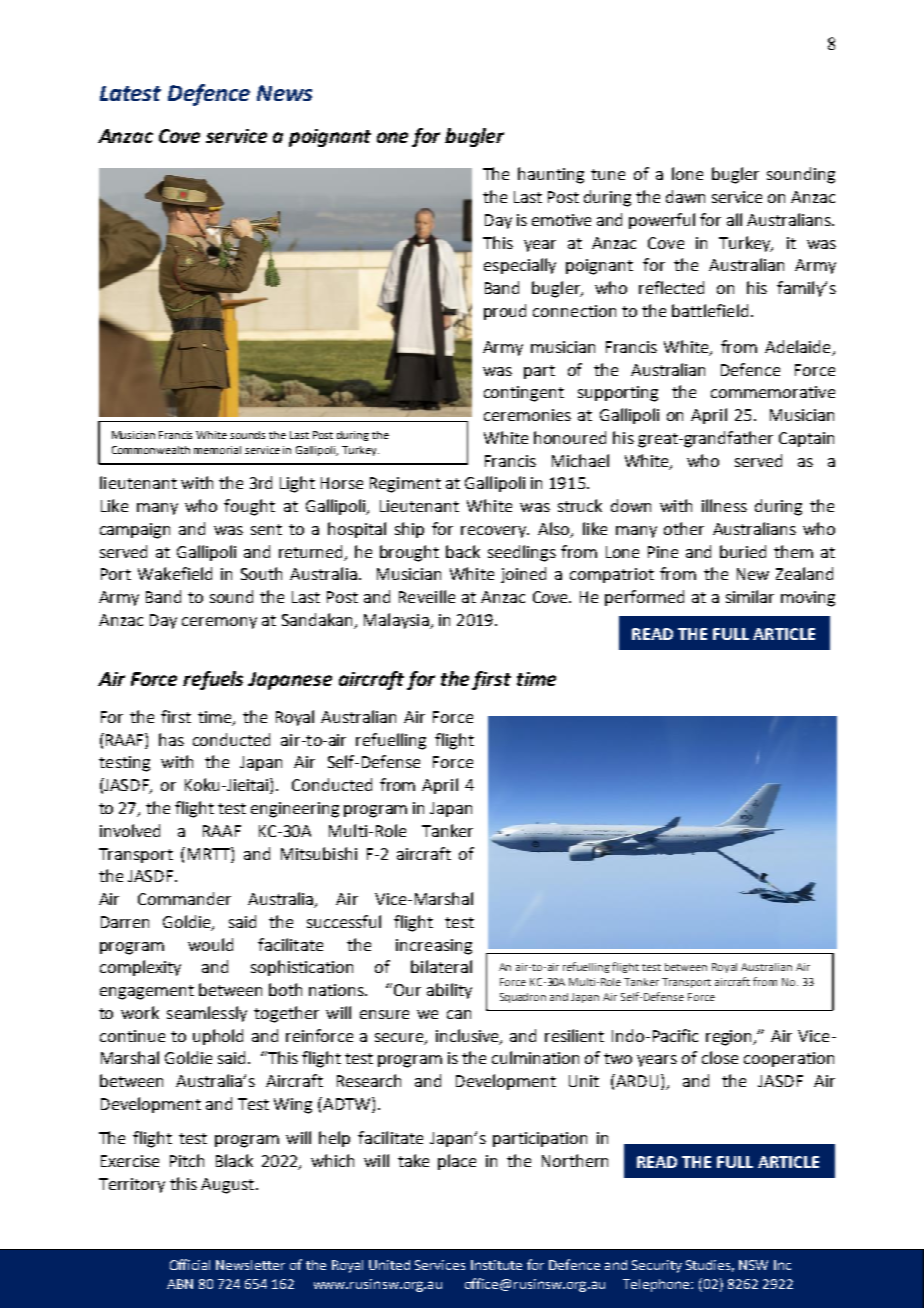 The height and width of the image is (1308, 924). Describe the element at coordinates (190, 1264) in the image. I see `Official` at that location.
